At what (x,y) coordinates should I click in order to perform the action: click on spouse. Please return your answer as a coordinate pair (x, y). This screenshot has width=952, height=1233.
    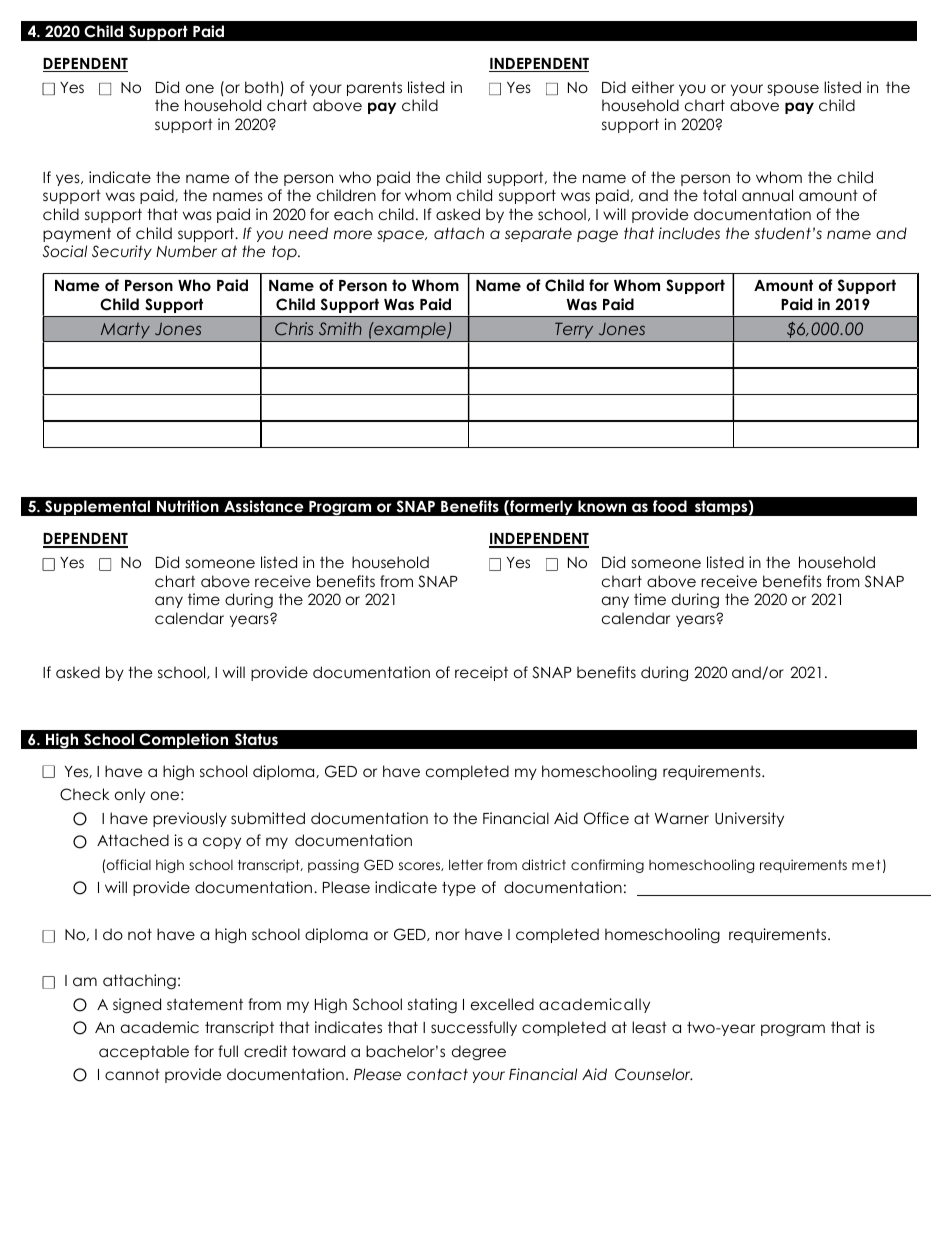
    Looking at the image, I should click on (793, 90).
